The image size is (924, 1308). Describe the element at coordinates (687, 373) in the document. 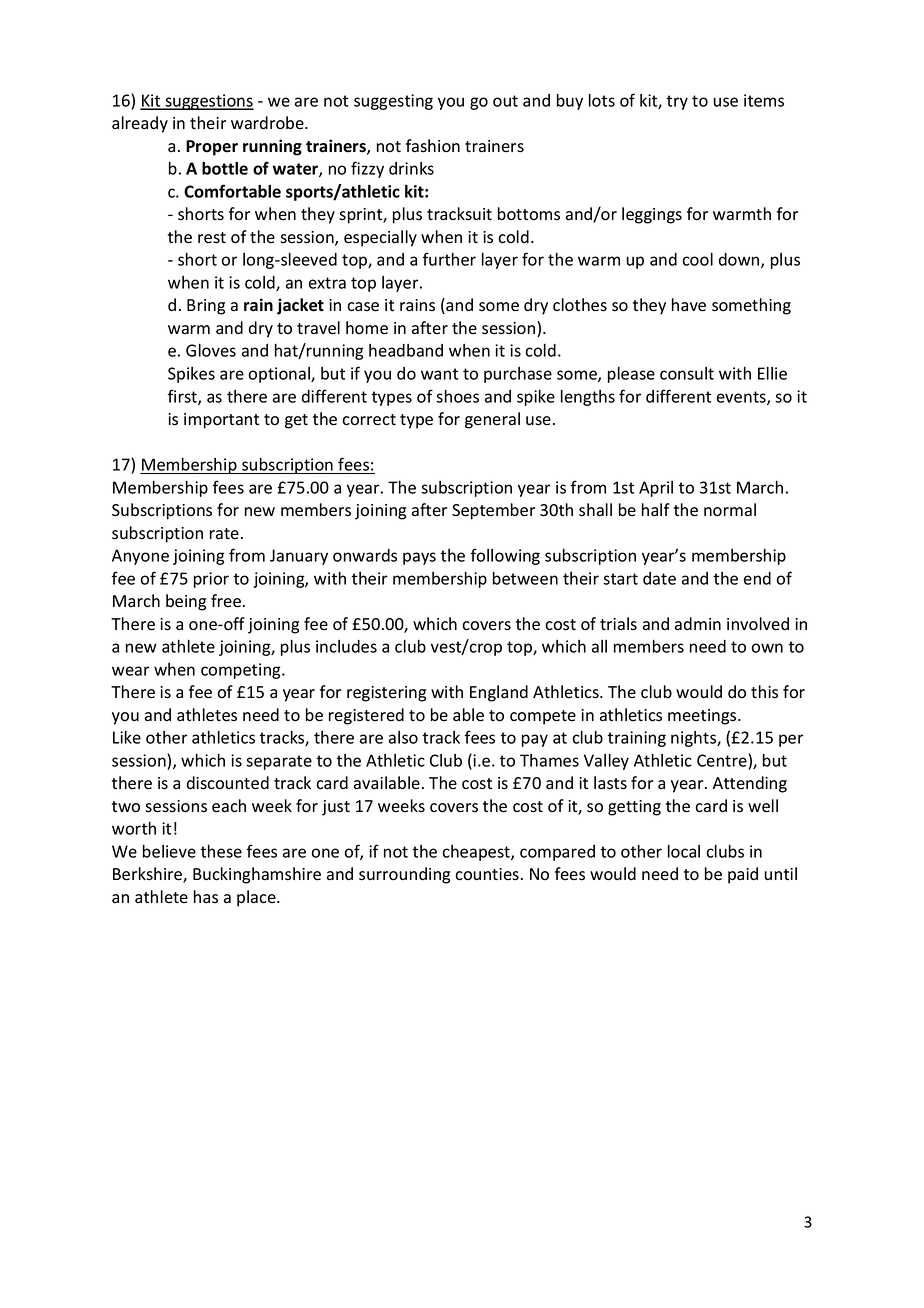

I see `consult` at that location.
